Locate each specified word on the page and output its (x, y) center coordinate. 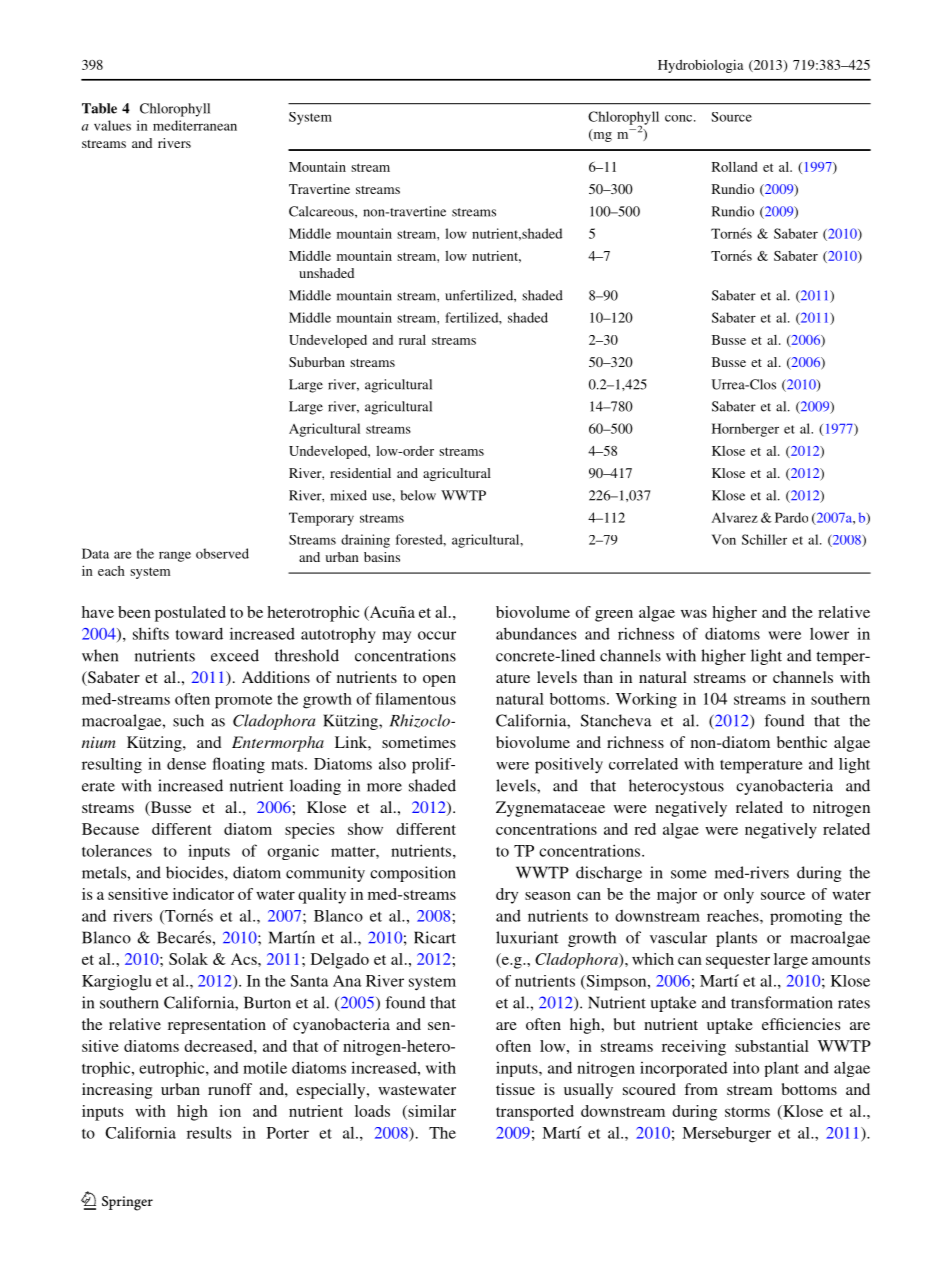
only (739, 896)
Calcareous (322, 211)
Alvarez (735, 517)
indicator (203, 894)
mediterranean (195, 125)
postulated (190, 614)
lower (829, 634)
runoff (230, 1089)
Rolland (734, 166)
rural (412, 339)
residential (360, 473)
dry (507, 896)
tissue (515, 1089)
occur (437, 635)
